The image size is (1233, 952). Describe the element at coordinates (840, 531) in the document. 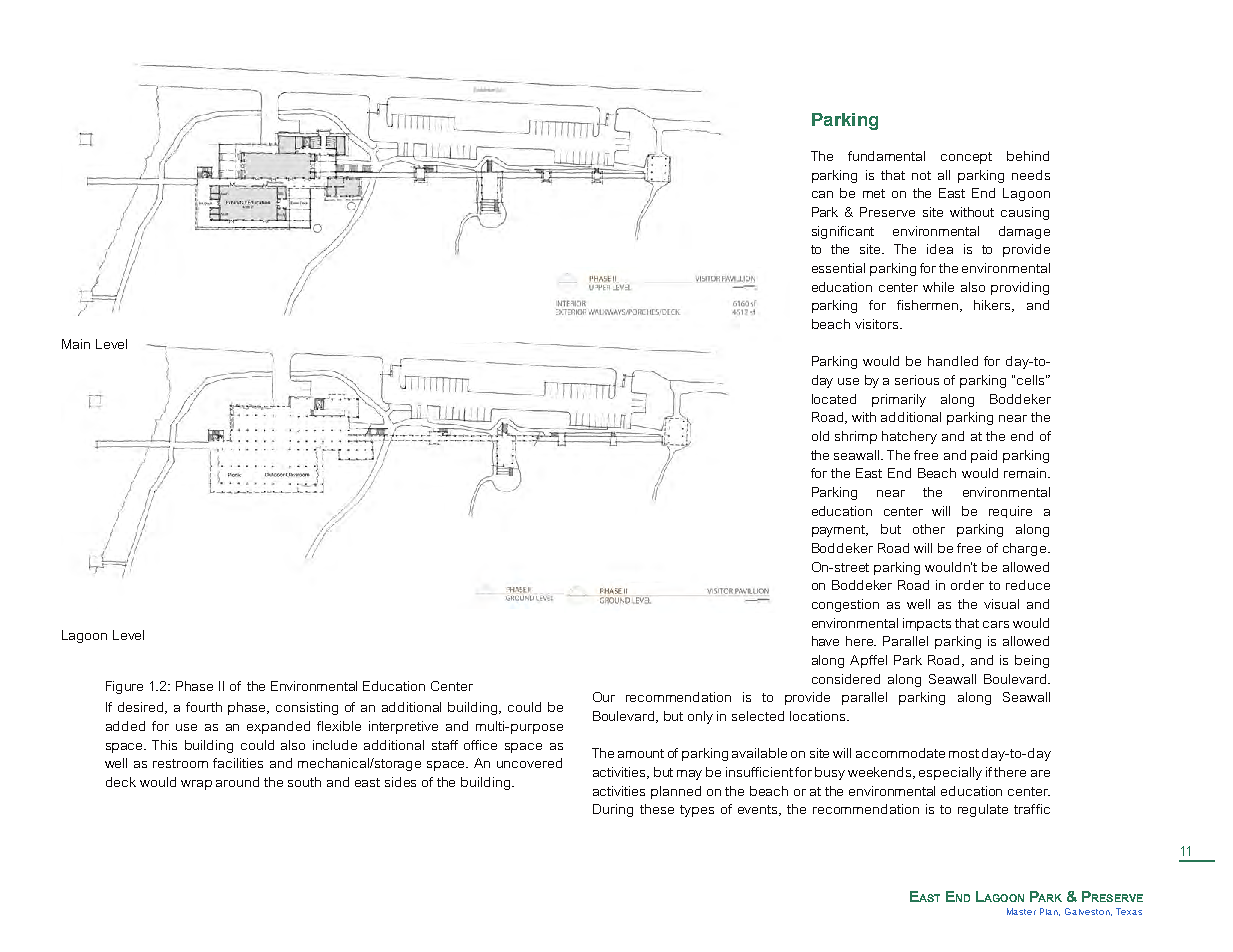

I see `payment` at that location.
